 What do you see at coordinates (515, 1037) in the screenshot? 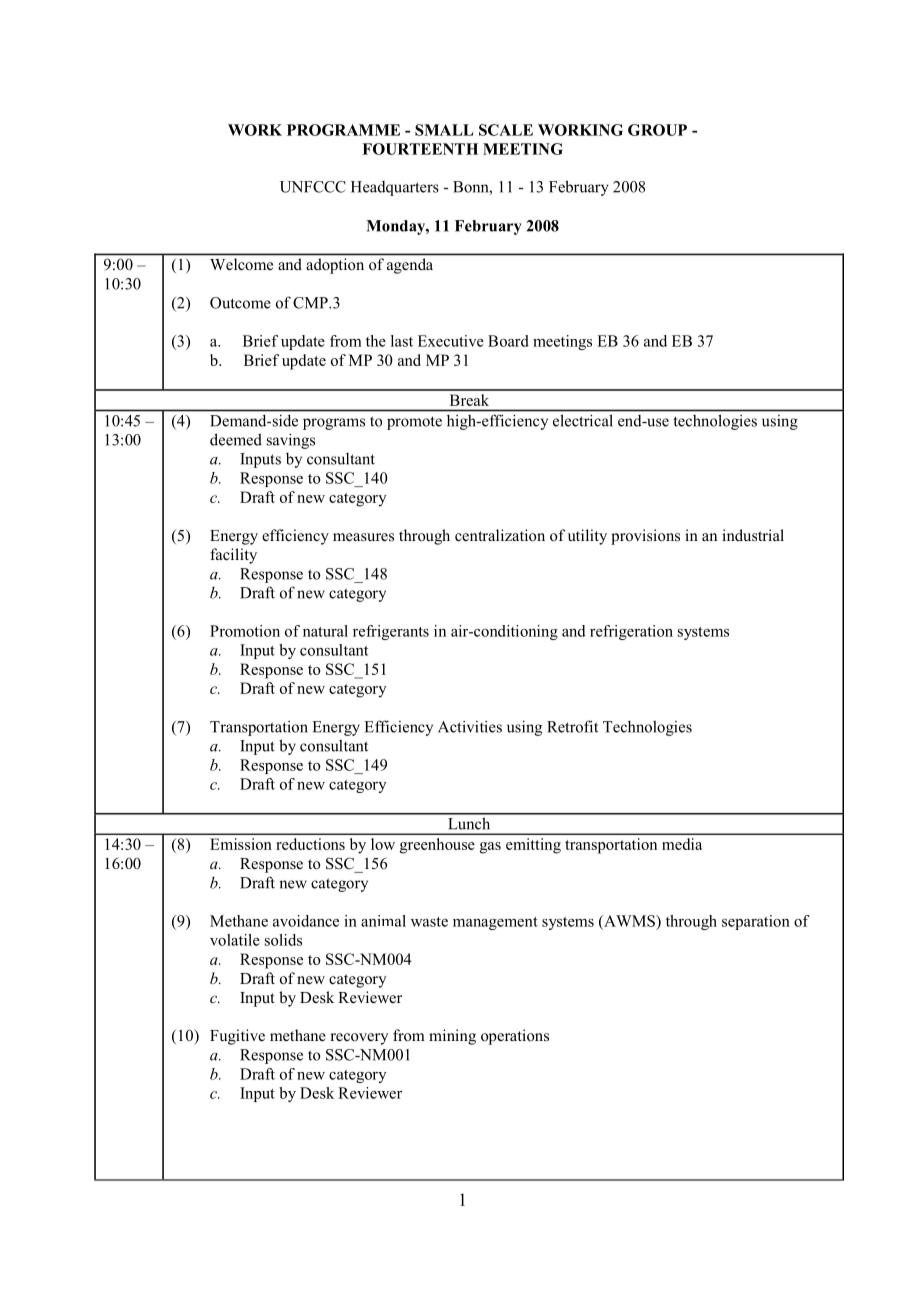
I see `operations` at bounding box center [515, 1037].
